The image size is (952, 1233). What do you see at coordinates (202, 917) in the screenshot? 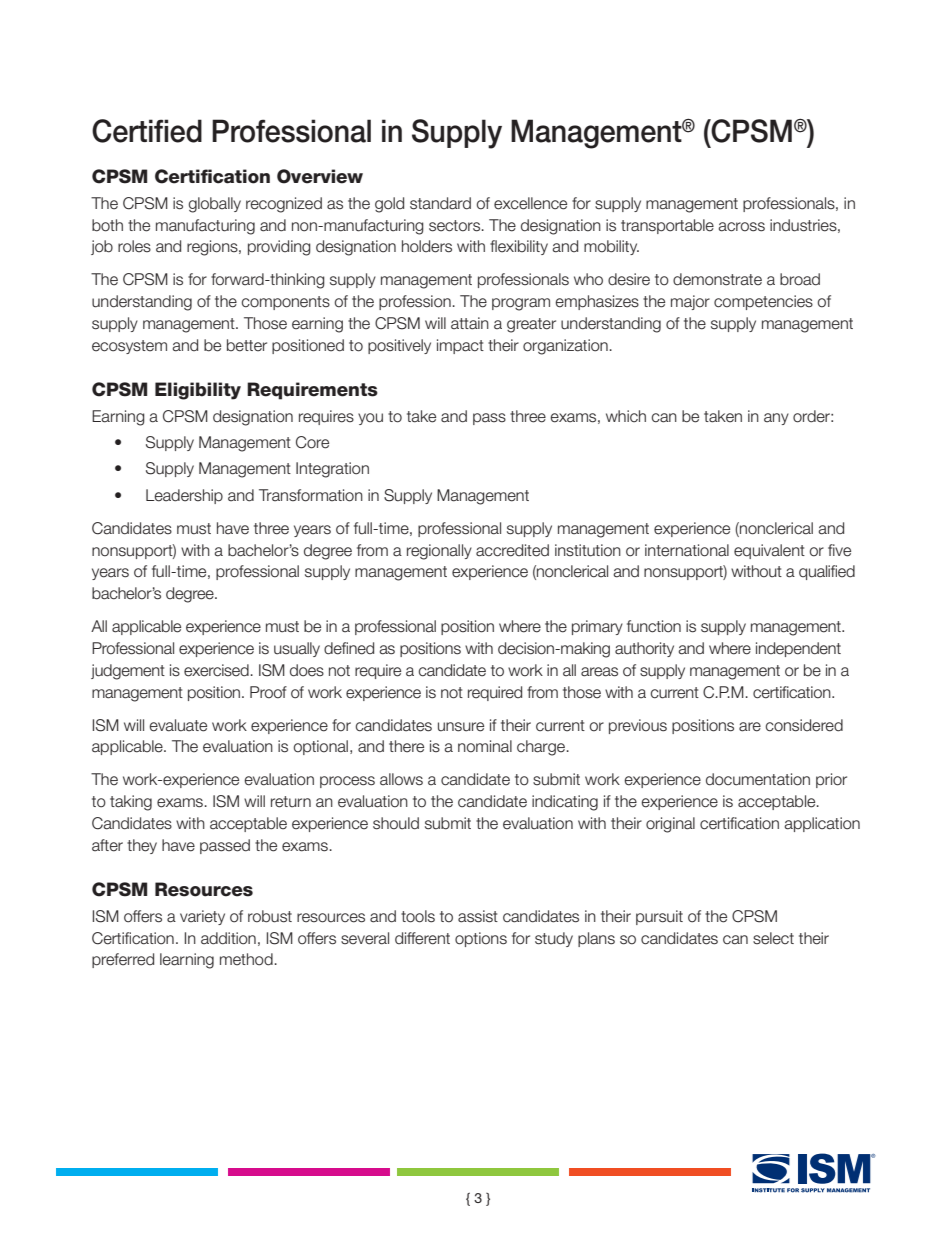
I see `variety` at bounding box center [202, 917].
